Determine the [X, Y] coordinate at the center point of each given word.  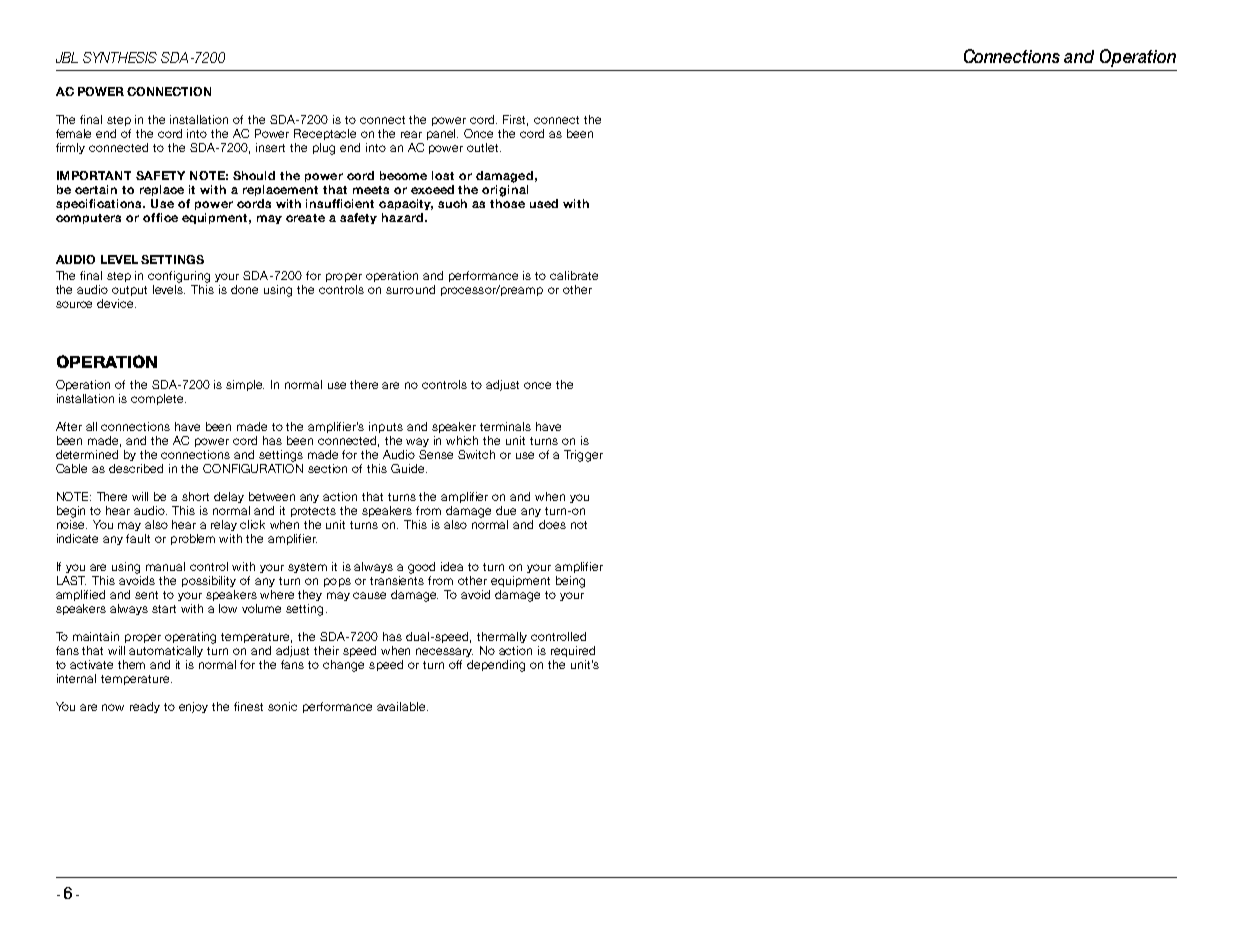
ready [145, 707]
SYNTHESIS [120, 57]
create [305, 218]
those [507, 203]
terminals [505, 426]
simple [245, 385]
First [515, 120]
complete [158, 399]
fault [138, 538]
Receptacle [325, 134]
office [160, 217]
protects [313, 512]
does [552, 524]
